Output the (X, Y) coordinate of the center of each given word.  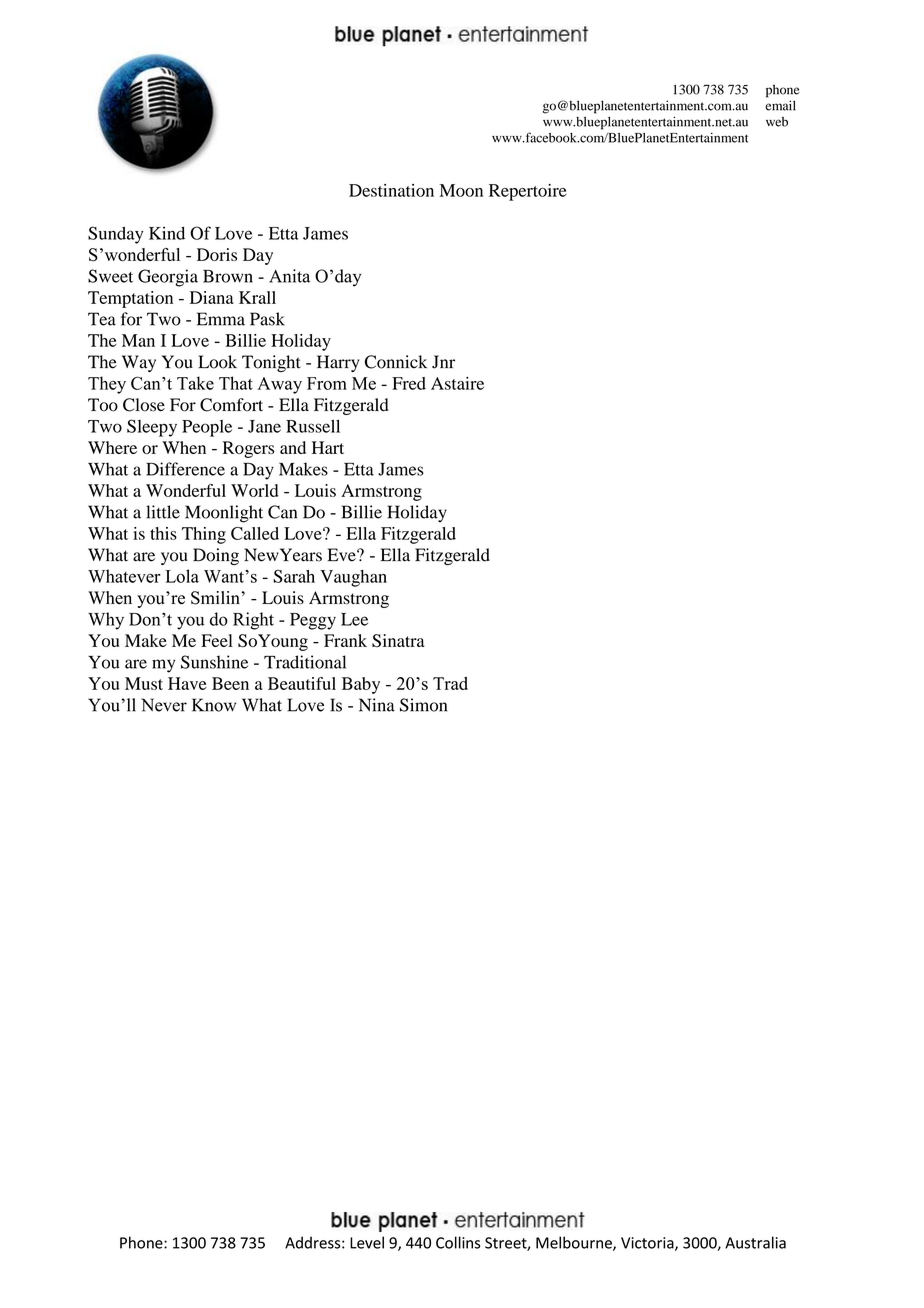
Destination (391, 190)
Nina (377, 705)
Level (367, 1242)
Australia (755, 1242)
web (777, 122)
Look (217, 362)
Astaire (457, 383)
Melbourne (575, 1243)
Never (164, 705)
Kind (167, 233)
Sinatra (398, 640)
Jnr (443, 362)
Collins (458, 1242)
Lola (182, 576)
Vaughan (353, 578)
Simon (423, 705)
